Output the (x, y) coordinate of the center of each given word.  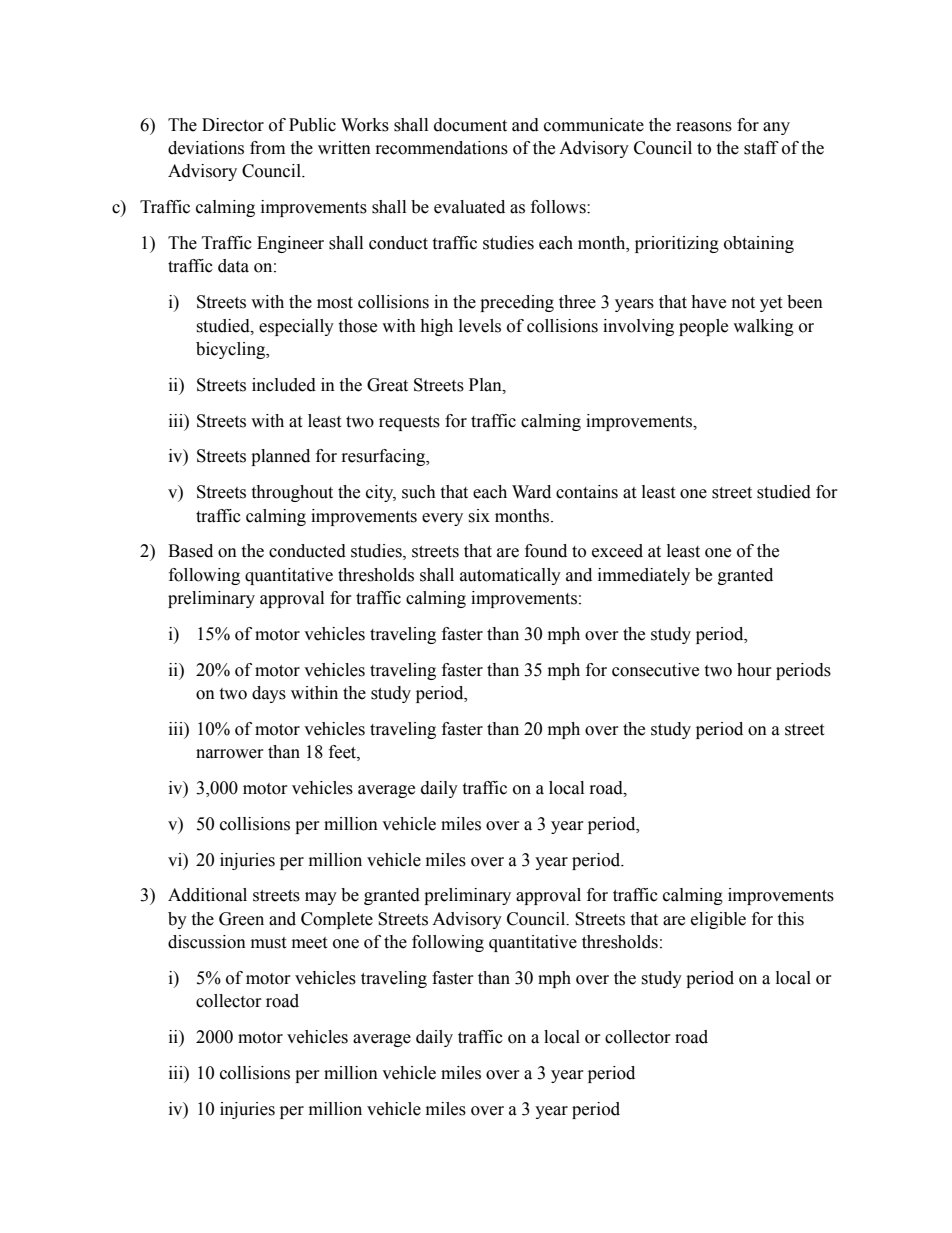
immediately (644, 576)
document (470, 125)
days (269, 694)
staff (761, 148)
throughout (292, 493)
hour (754, 670)
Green (241, 919)
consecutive (655, 670)
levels (480, 326)
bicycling (232, 350)
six (479, 516)
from (267, 148)
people (703, 327)
